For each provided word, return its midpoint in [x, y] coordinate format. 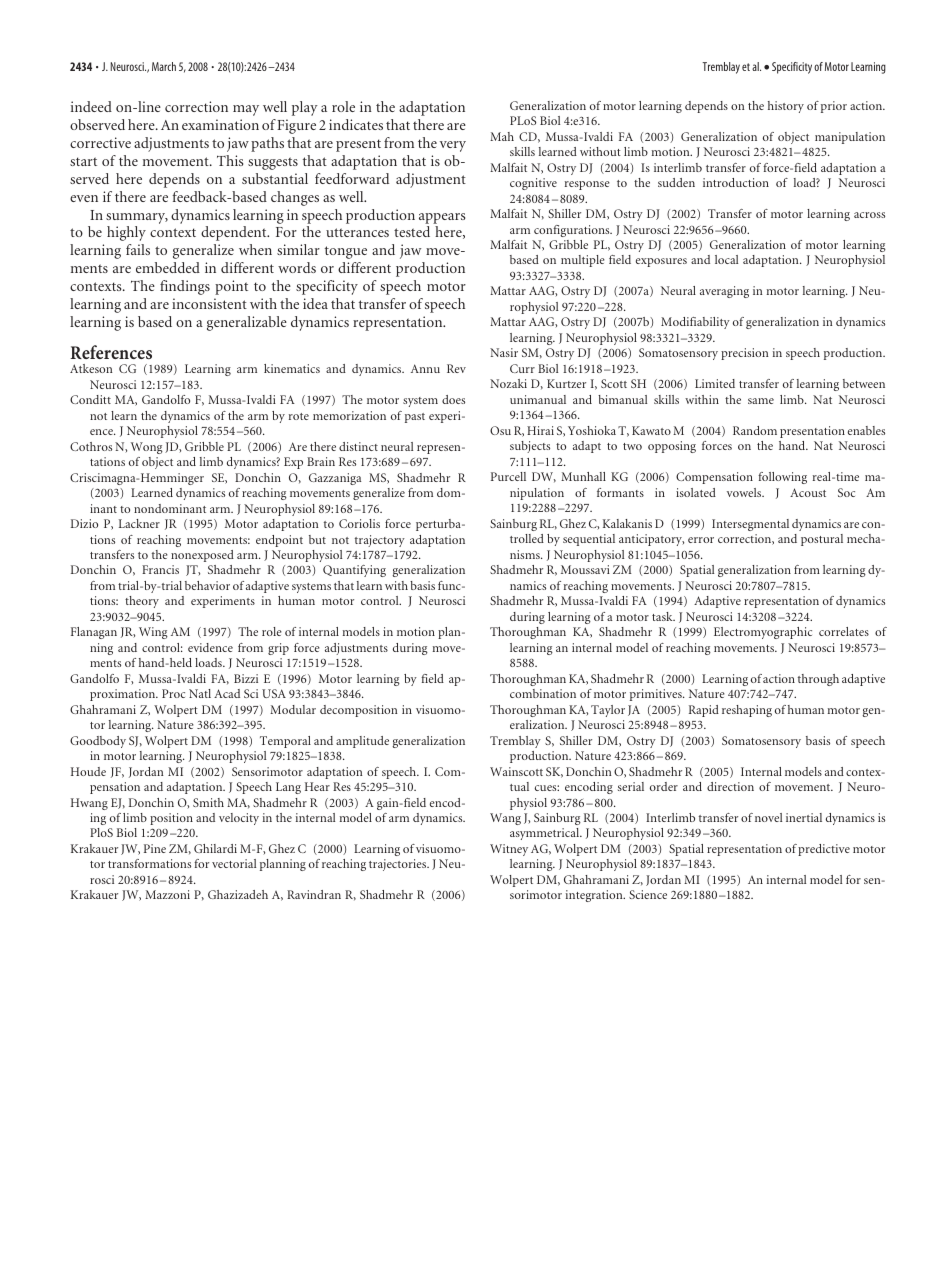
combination [543, 693]
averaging [724, 292]
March [164, 66]
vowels [745, 492]
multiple [583, 261]
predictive [824, 850]
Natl [200, 693]
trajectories [399, 865]
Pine [155, 848]
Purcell [508, 476]
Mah [502, 136]
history [786, 107]
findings [185, 287]
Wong [147, 448]
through [818, 680]
